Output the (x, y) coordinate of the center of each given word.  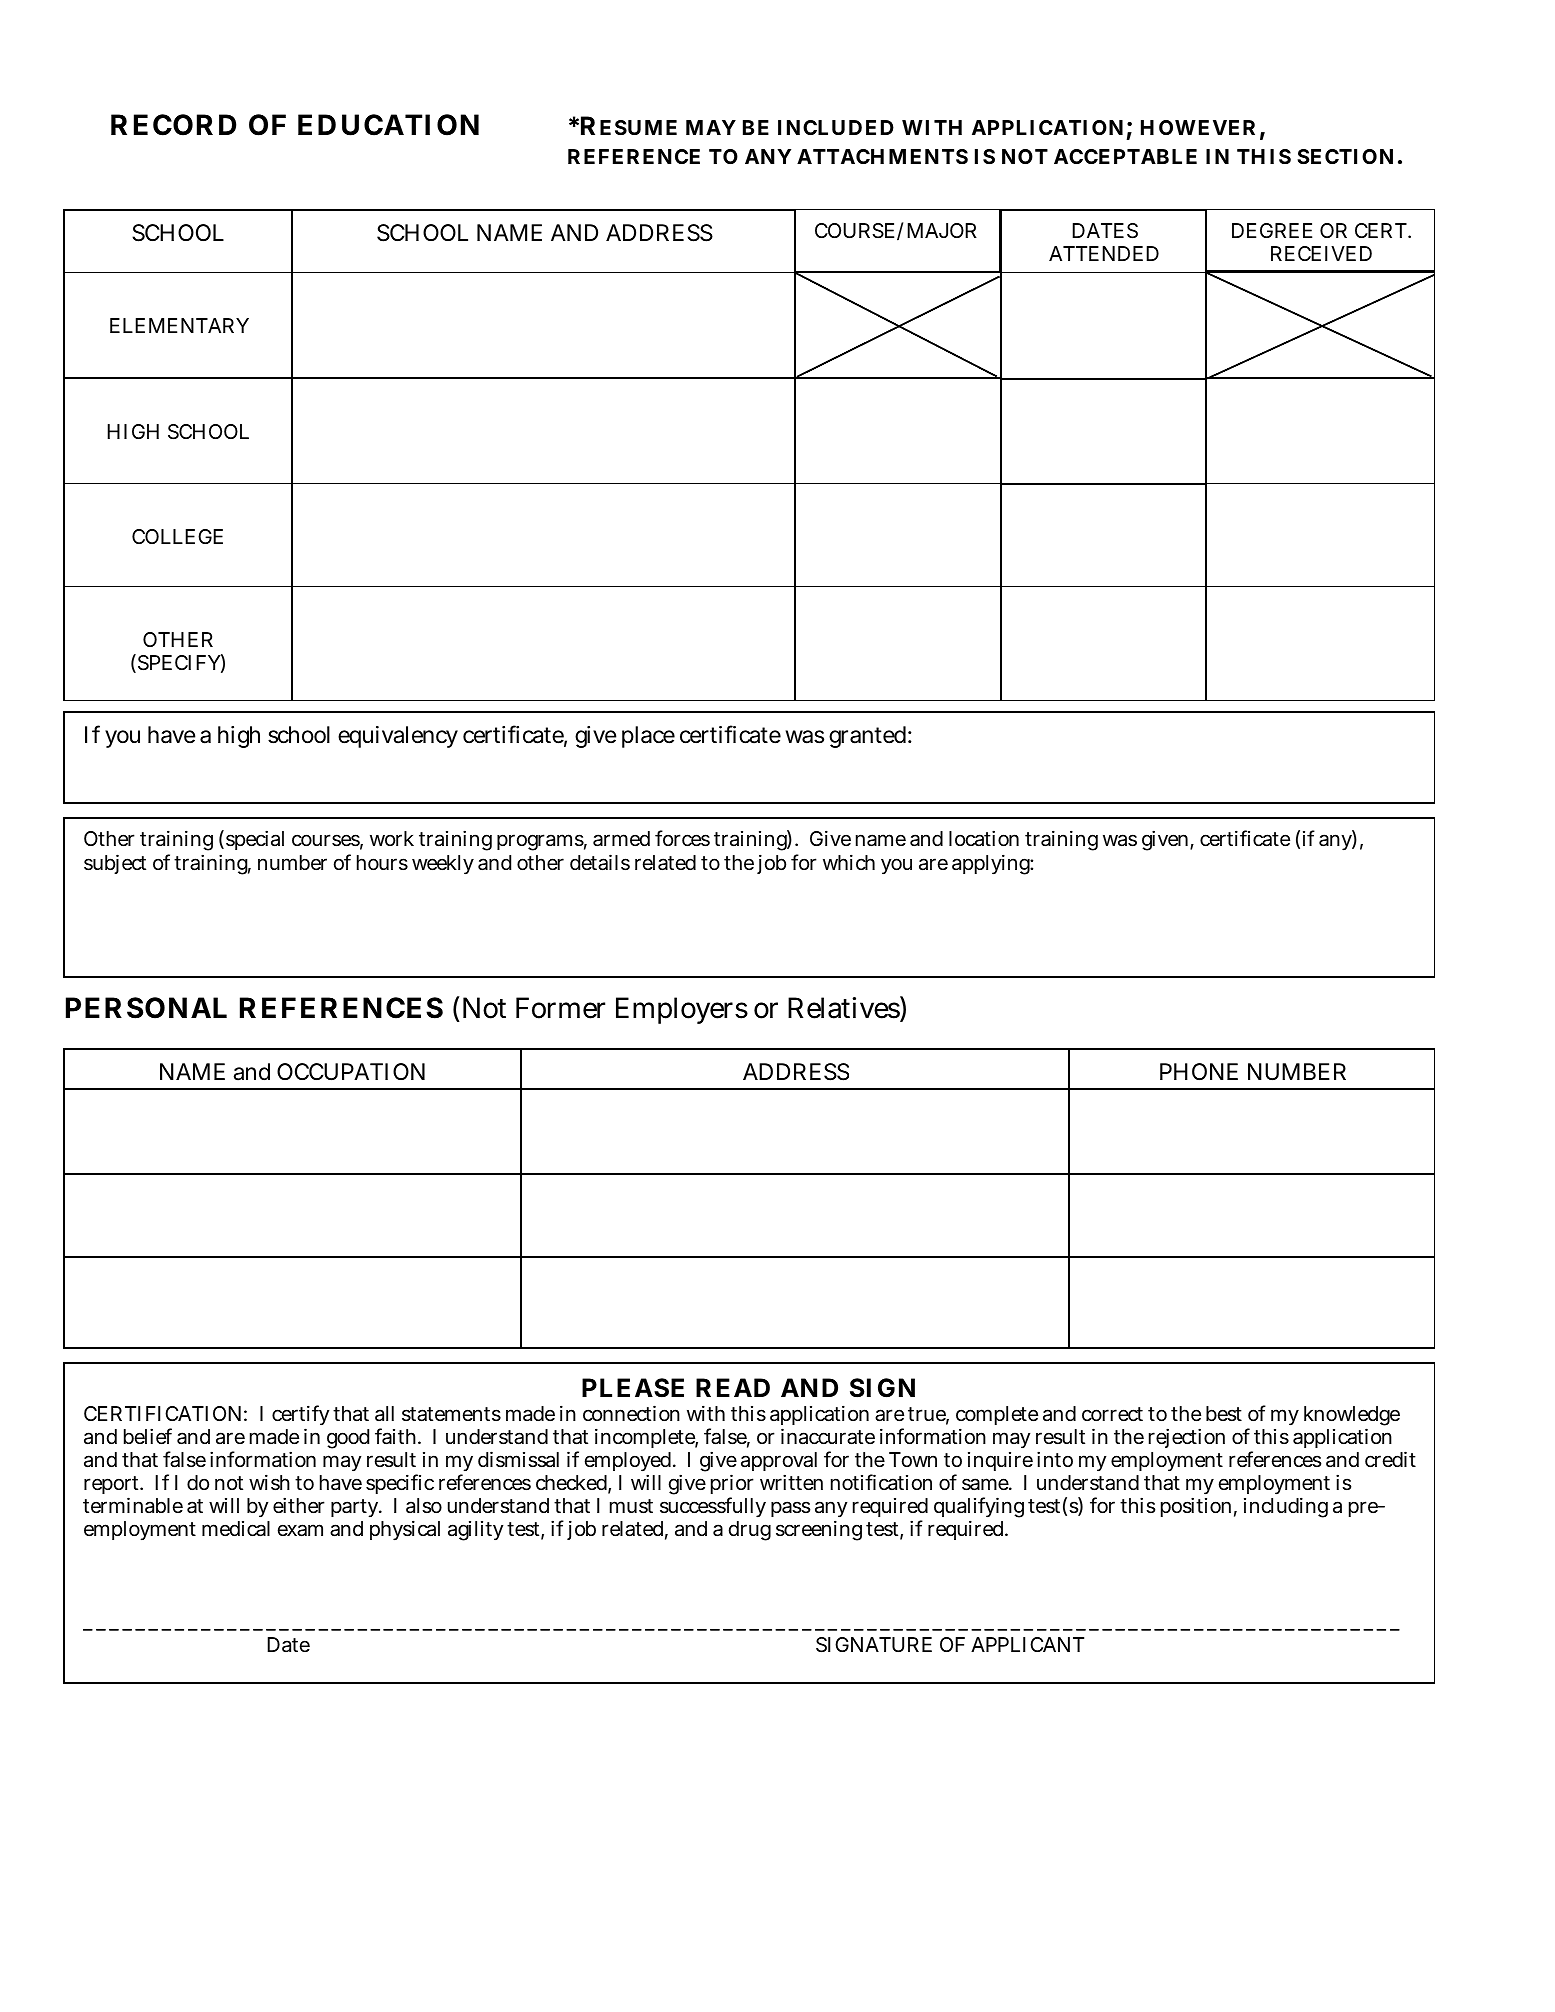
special (253, 840)
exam (300, 1530)
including (1286, 1507)
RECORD (173, 125)
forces (682, 838)
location (984, 838)
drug (750, 1531)
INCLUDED (836, 127)
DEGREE (1272, 230)
